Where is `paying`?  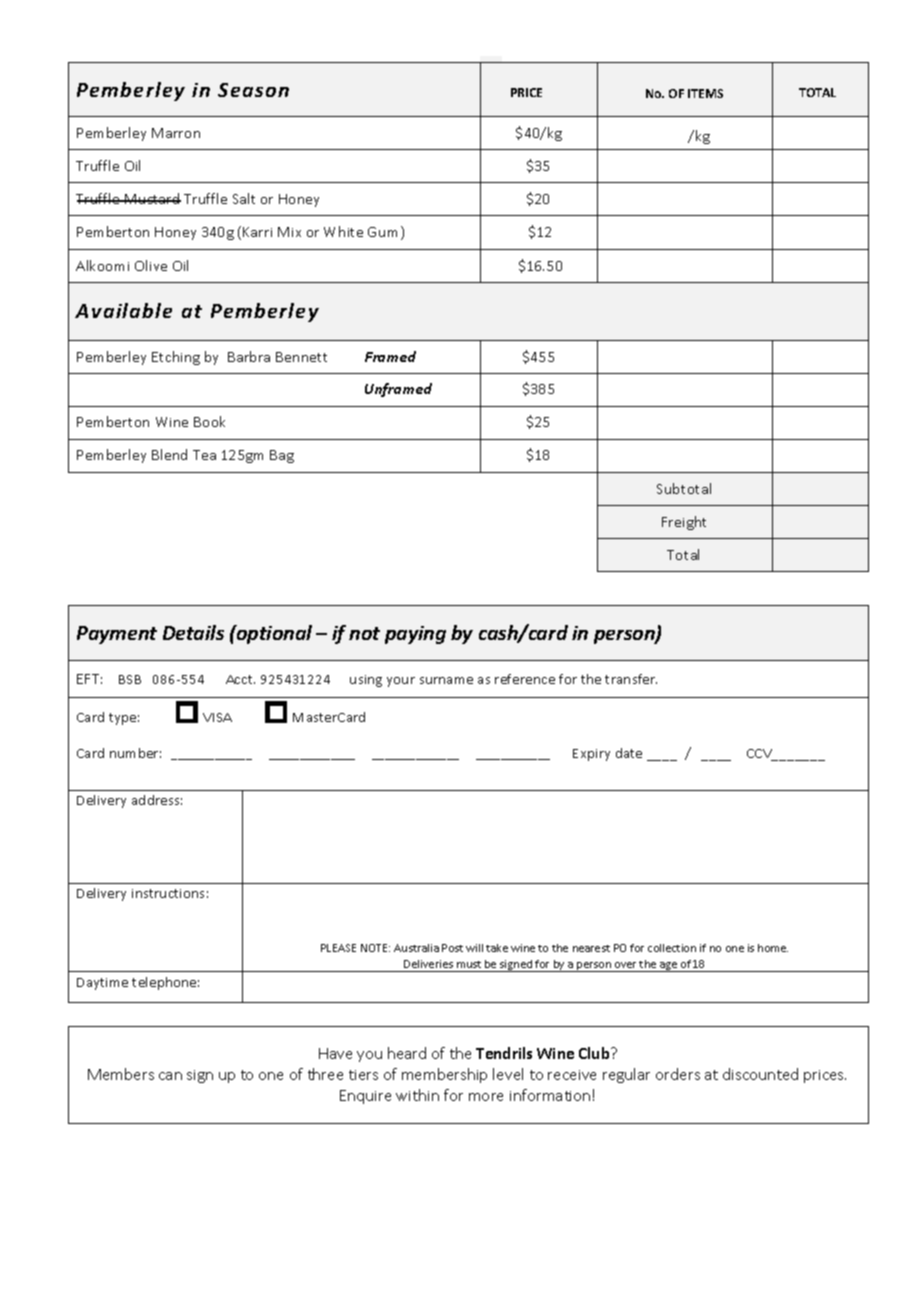 paying is located at coordinates (415, 635).
